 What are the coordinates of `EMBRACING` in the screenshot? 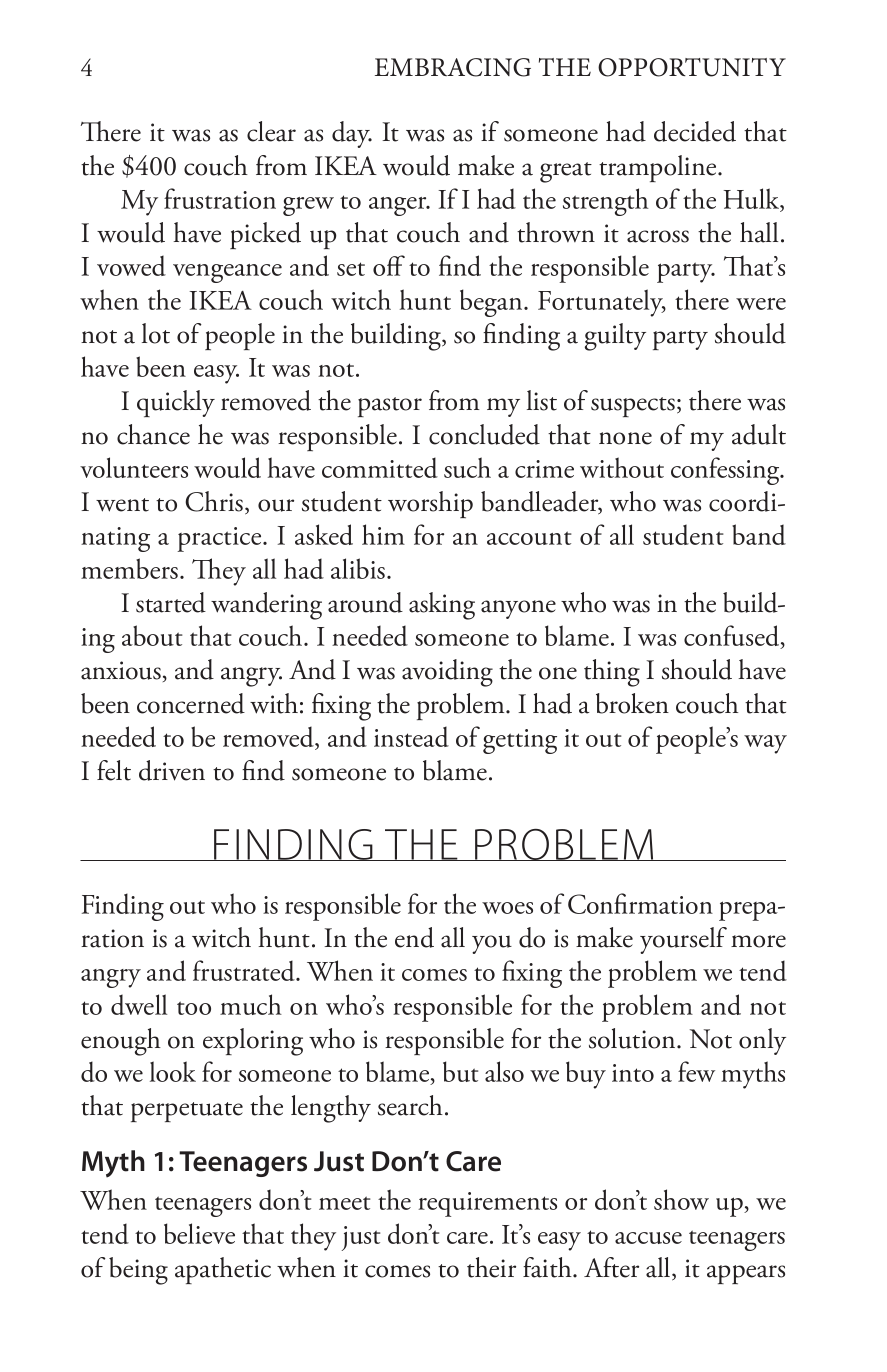 It's located at (453, 67).
